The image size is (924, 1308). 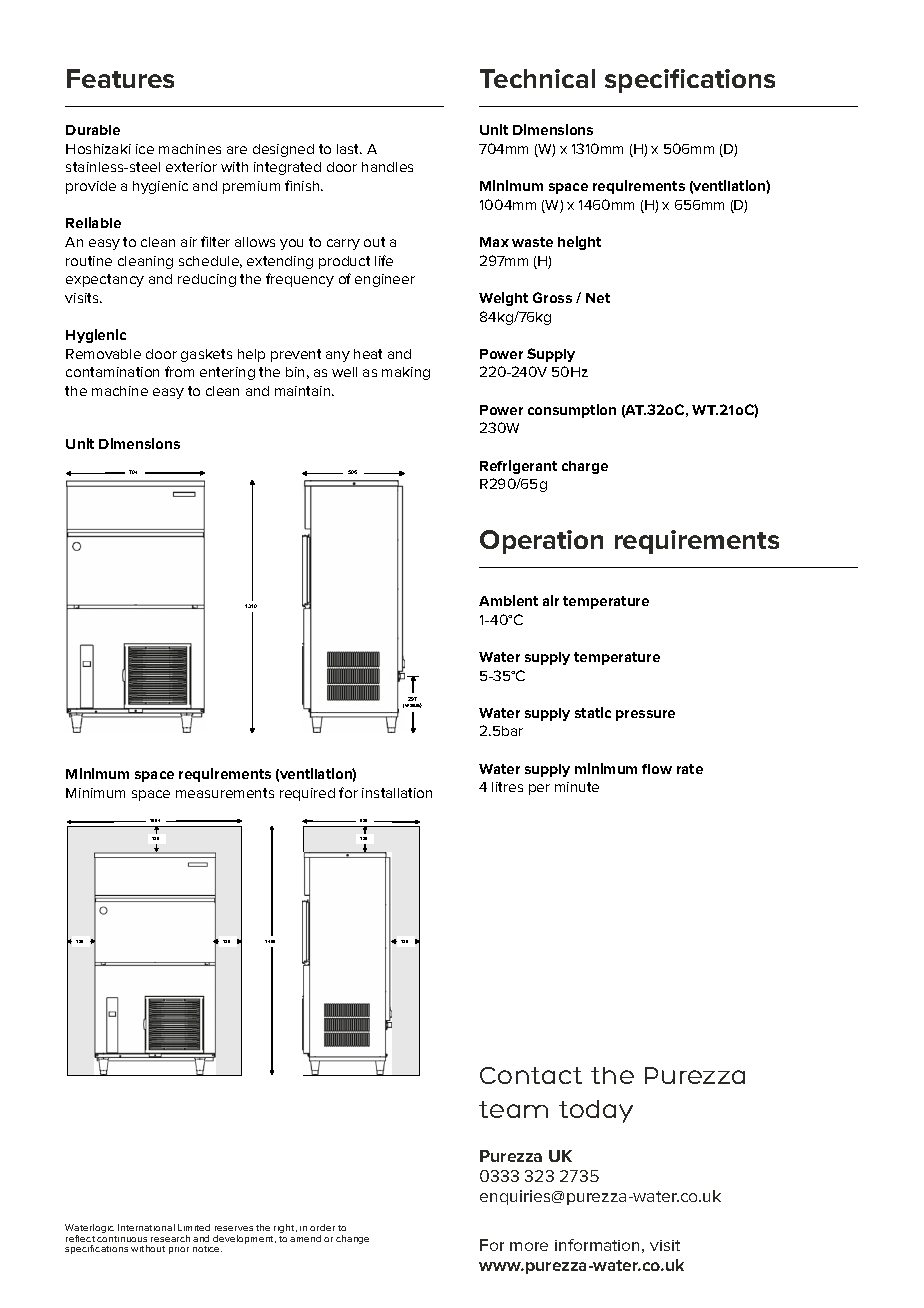 What do you see at coordinates (352, 1239) in the page?
I see `change` at bounding box center [352, 1239].
